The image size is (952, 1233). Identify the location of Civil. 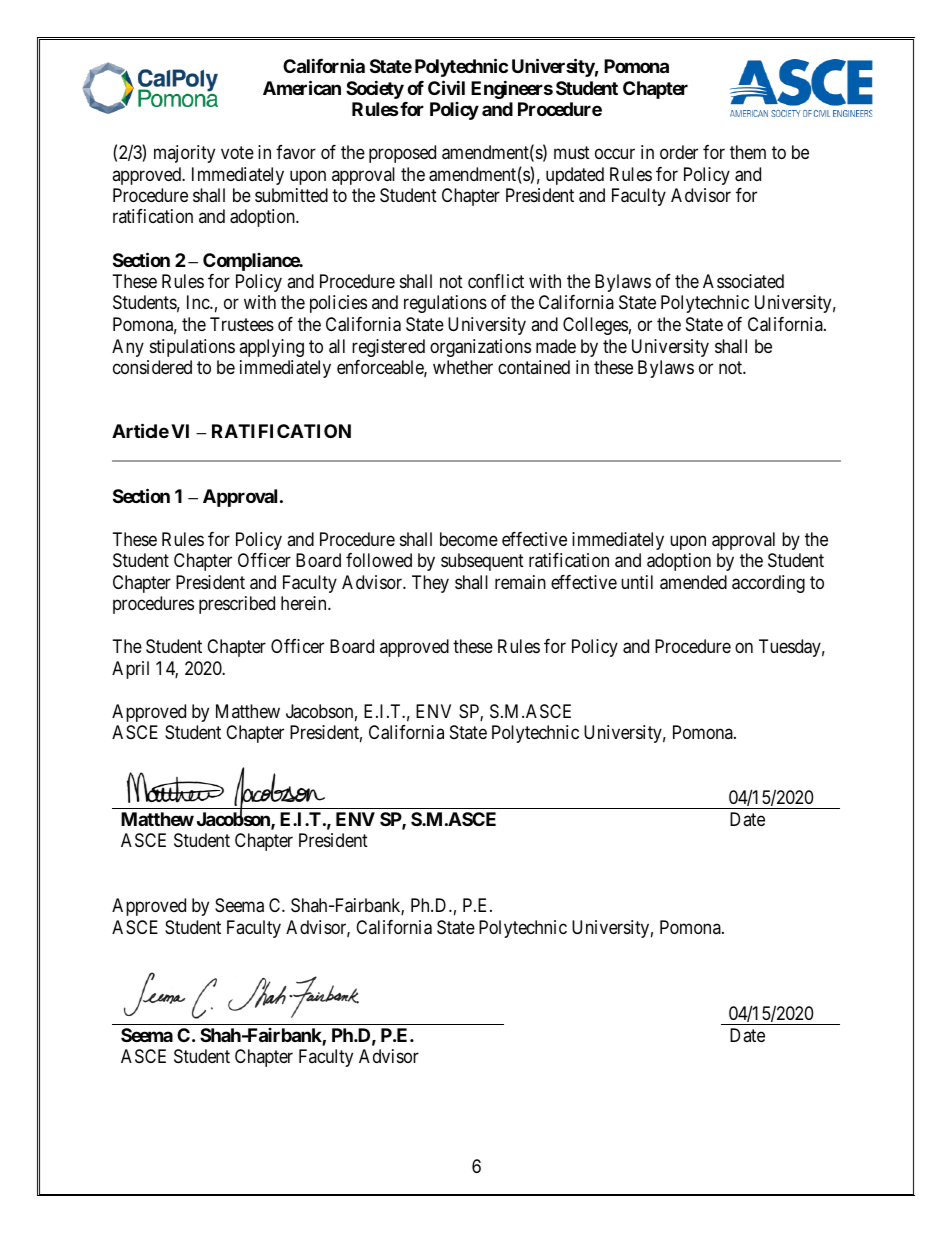
(446, 87).
